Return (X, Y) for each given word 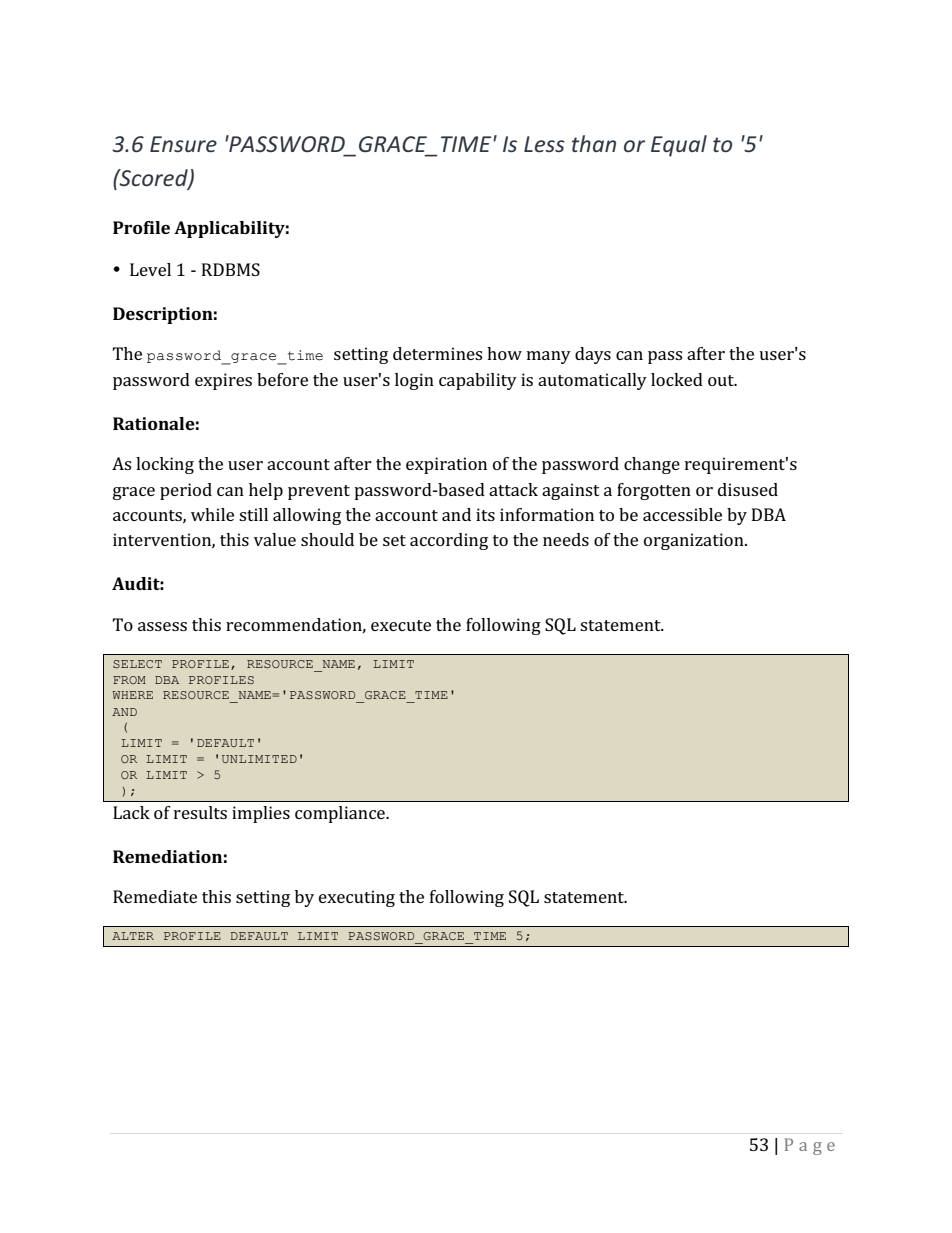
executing (357, 898)
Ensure (183, 144)
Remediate (155, 896)
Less (544, 144)
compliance (341, 814)
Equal (679, 146)
